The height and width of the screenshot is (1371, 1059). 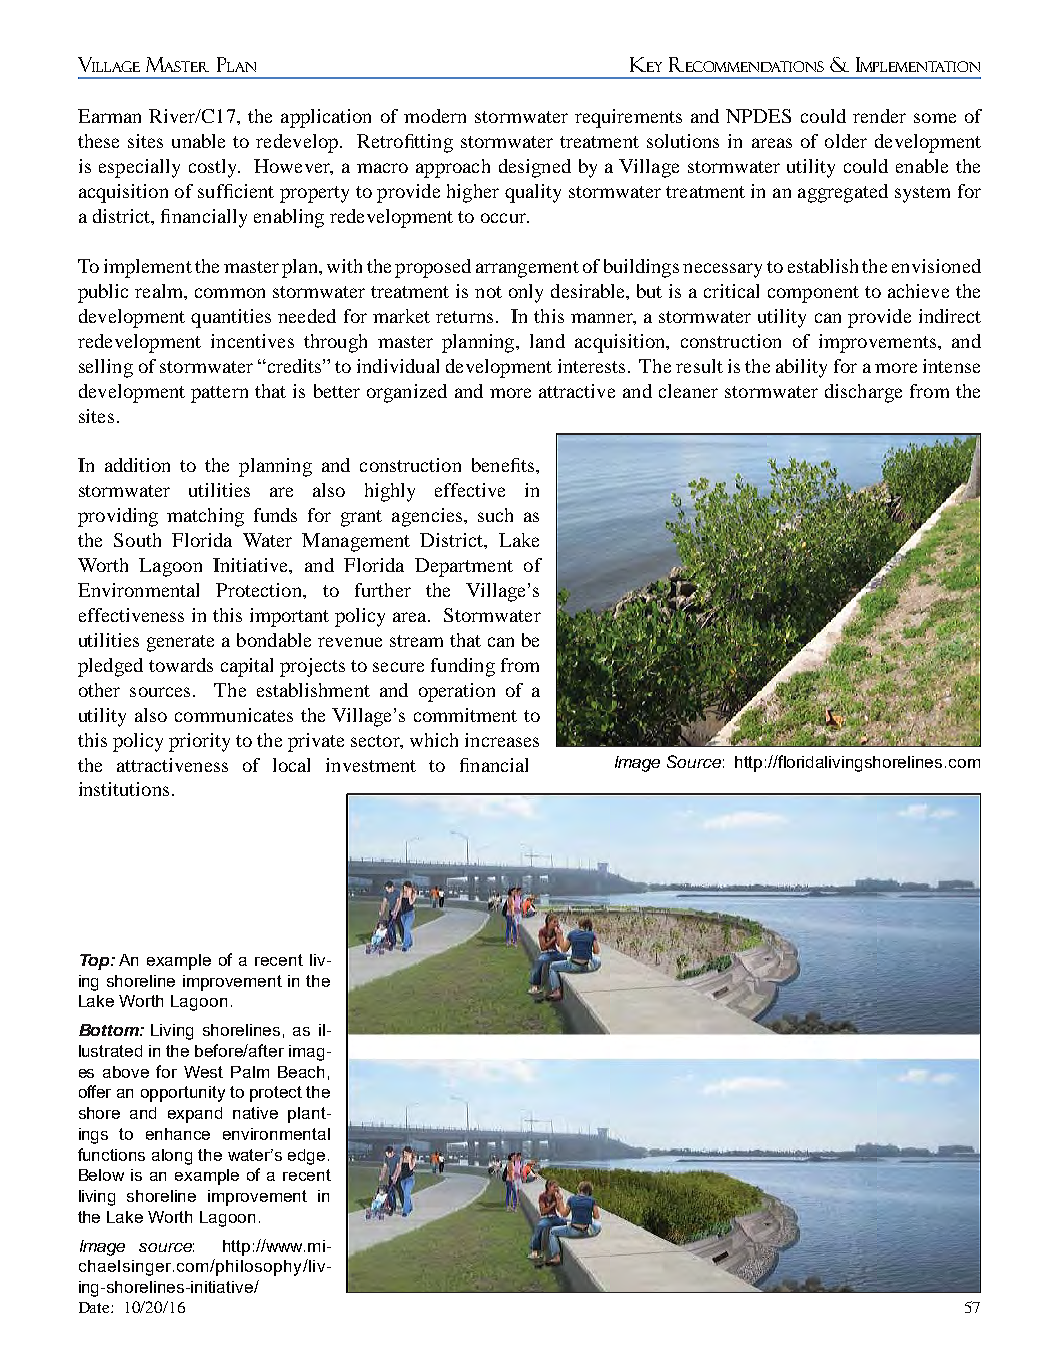 I want to click on funding, so click(x=463, y=667).
